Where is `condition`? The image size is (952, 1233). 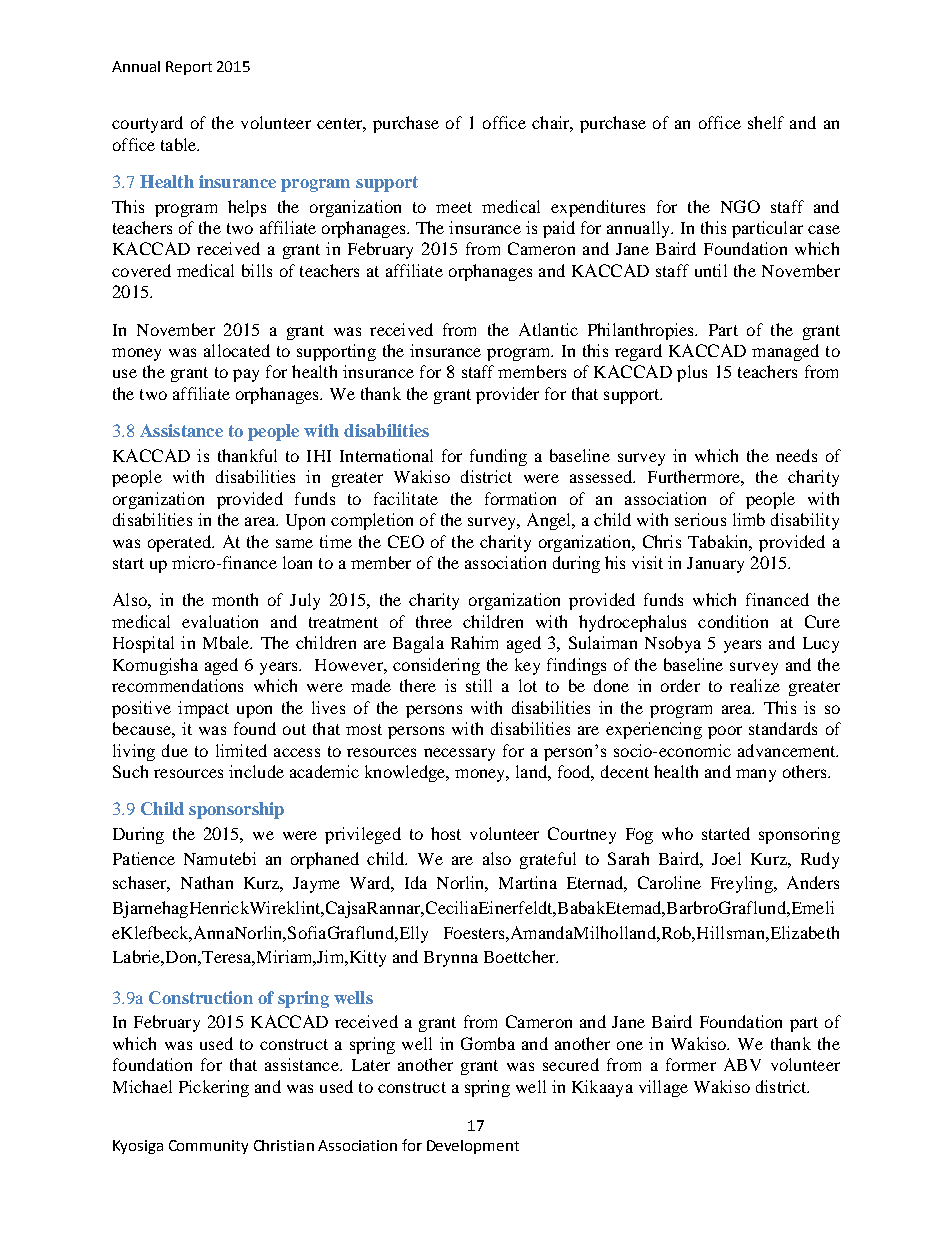
condition is located at coordinates (733, 621).
